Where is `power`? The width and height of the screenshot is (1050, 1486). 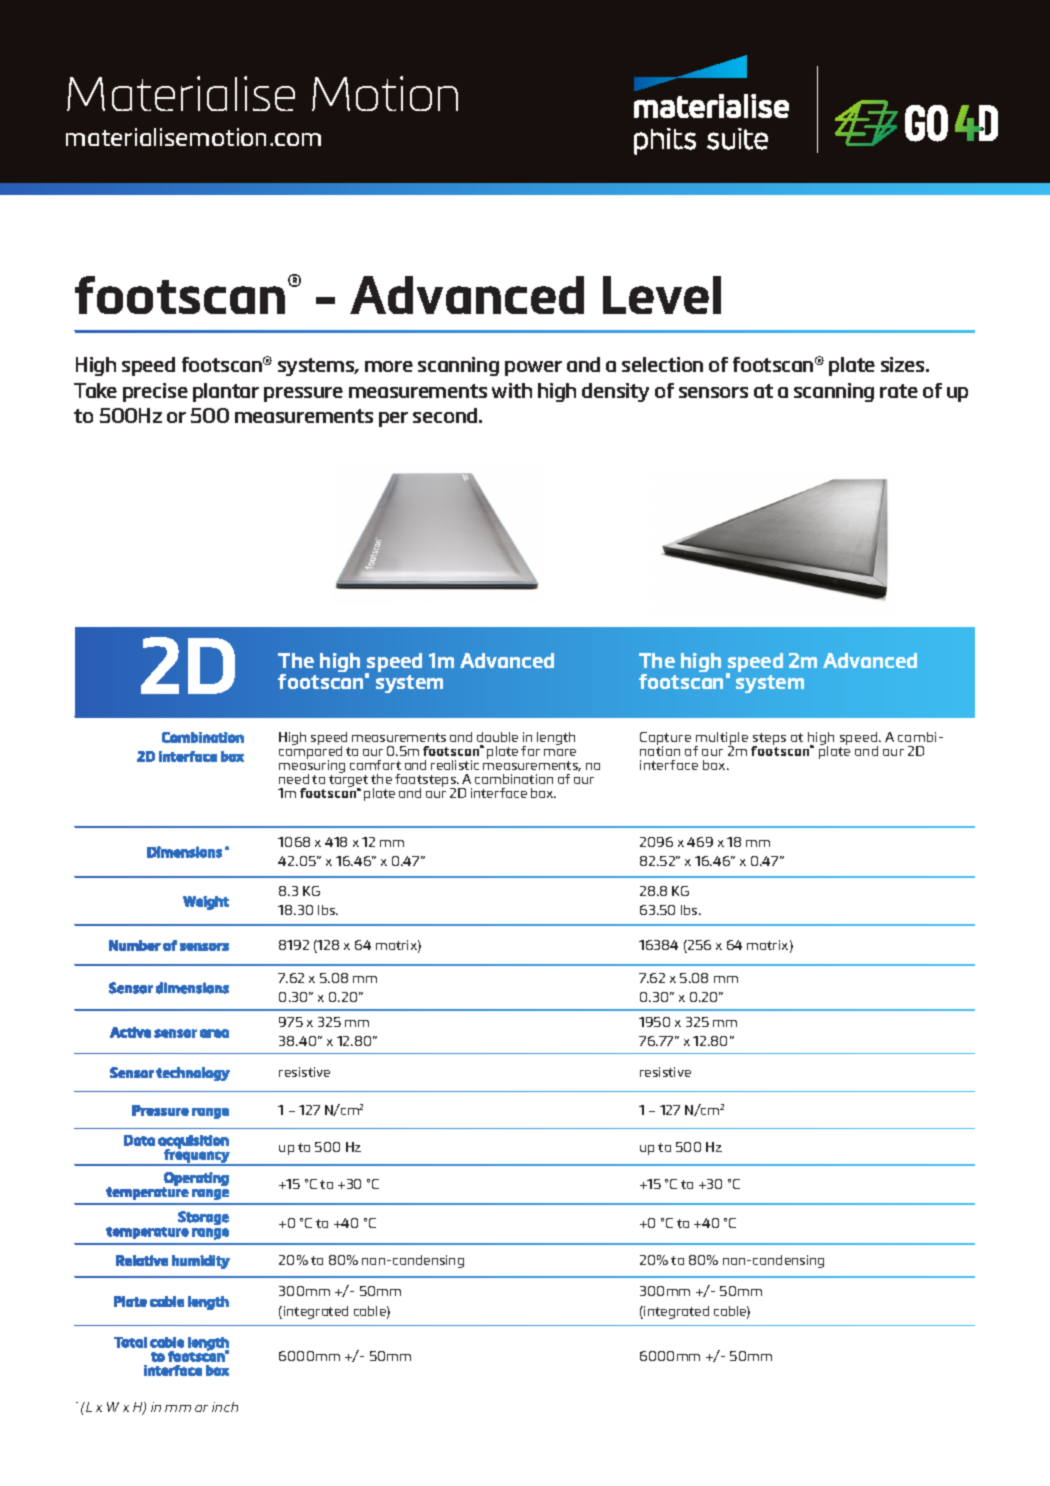
power is located at coordinates (533, 368).
